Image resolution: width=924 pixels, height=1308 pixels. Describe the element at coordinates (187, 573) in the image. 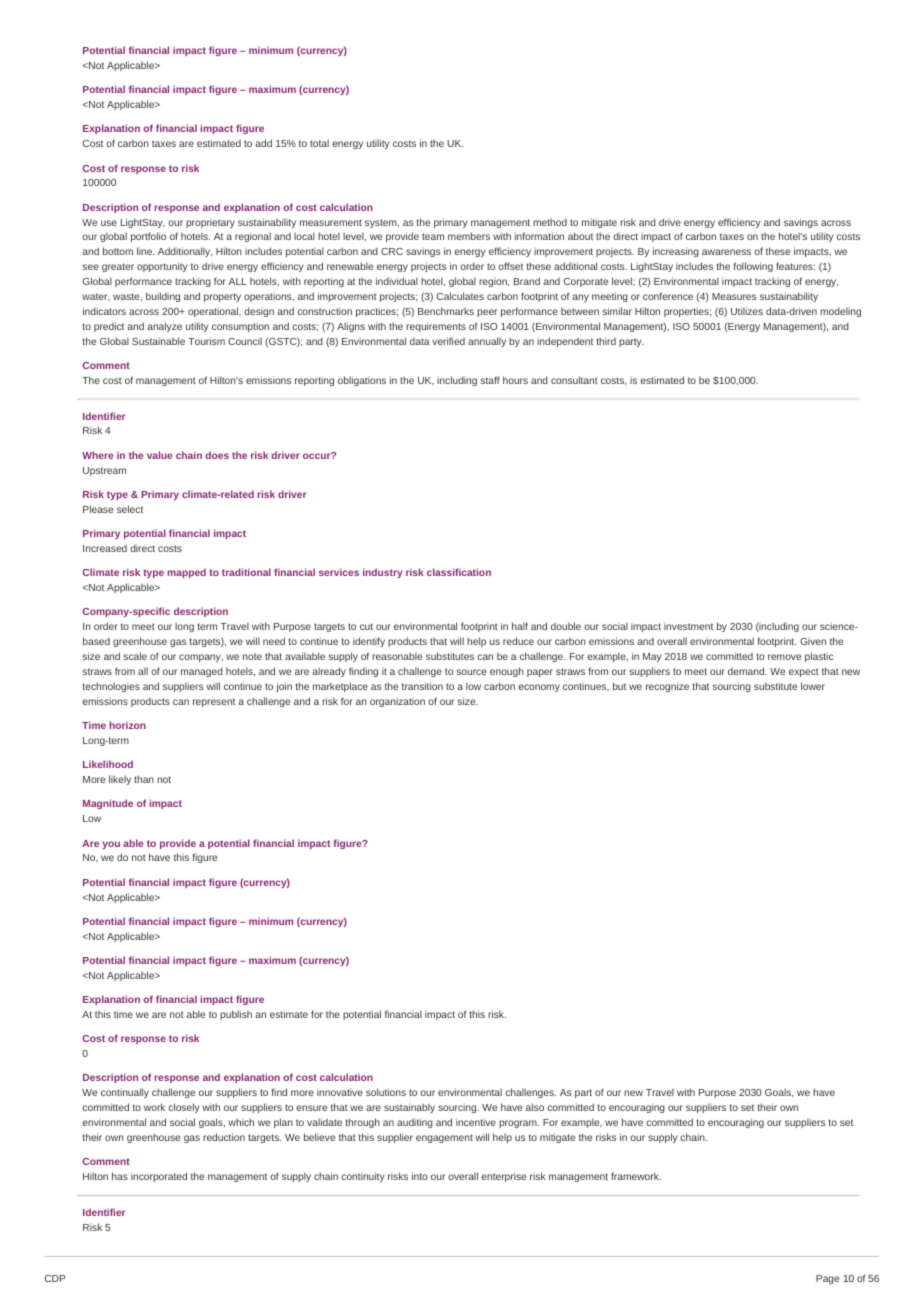

I see `mapped` at that location.
